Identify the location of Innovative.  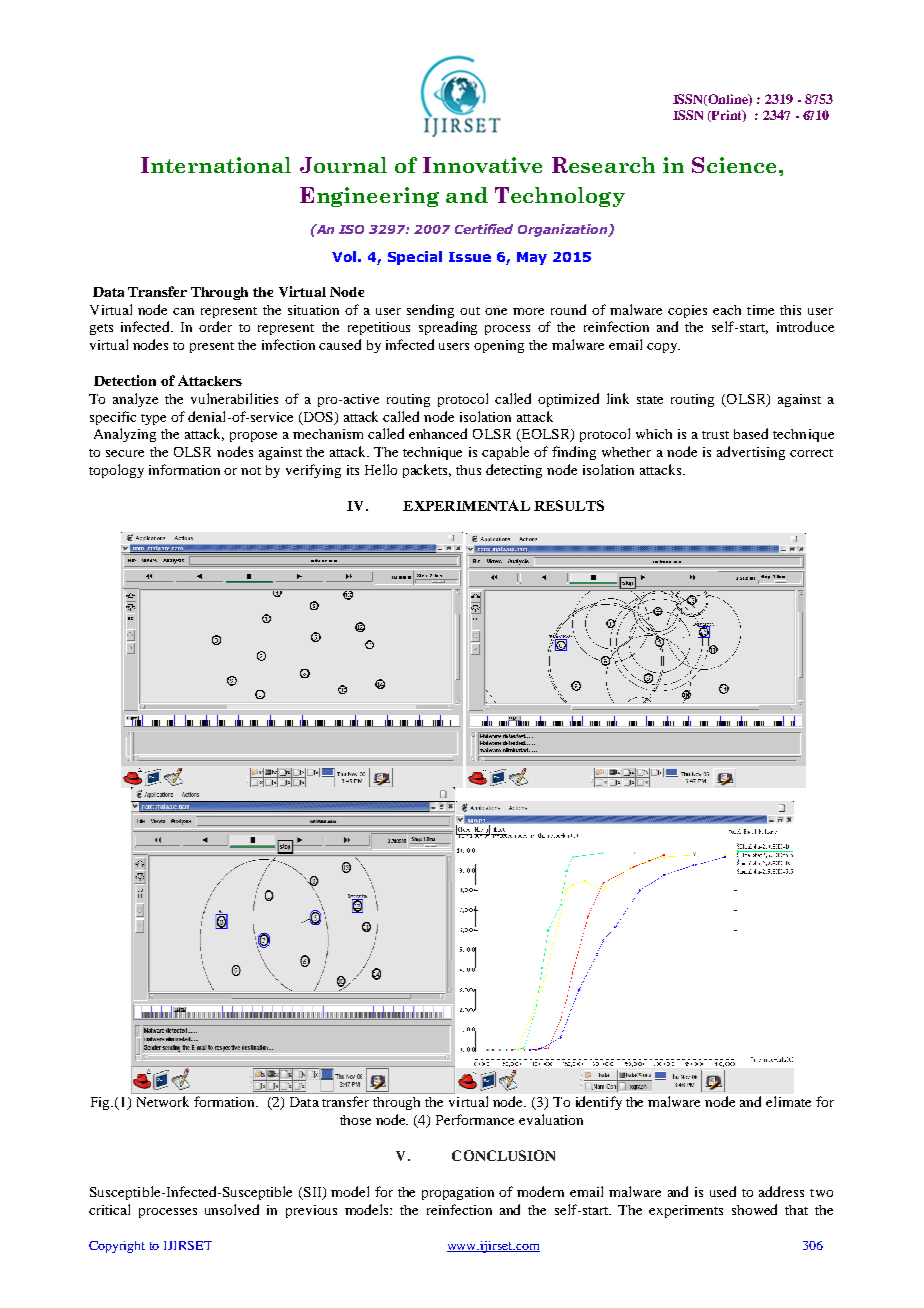
(482, 165).
